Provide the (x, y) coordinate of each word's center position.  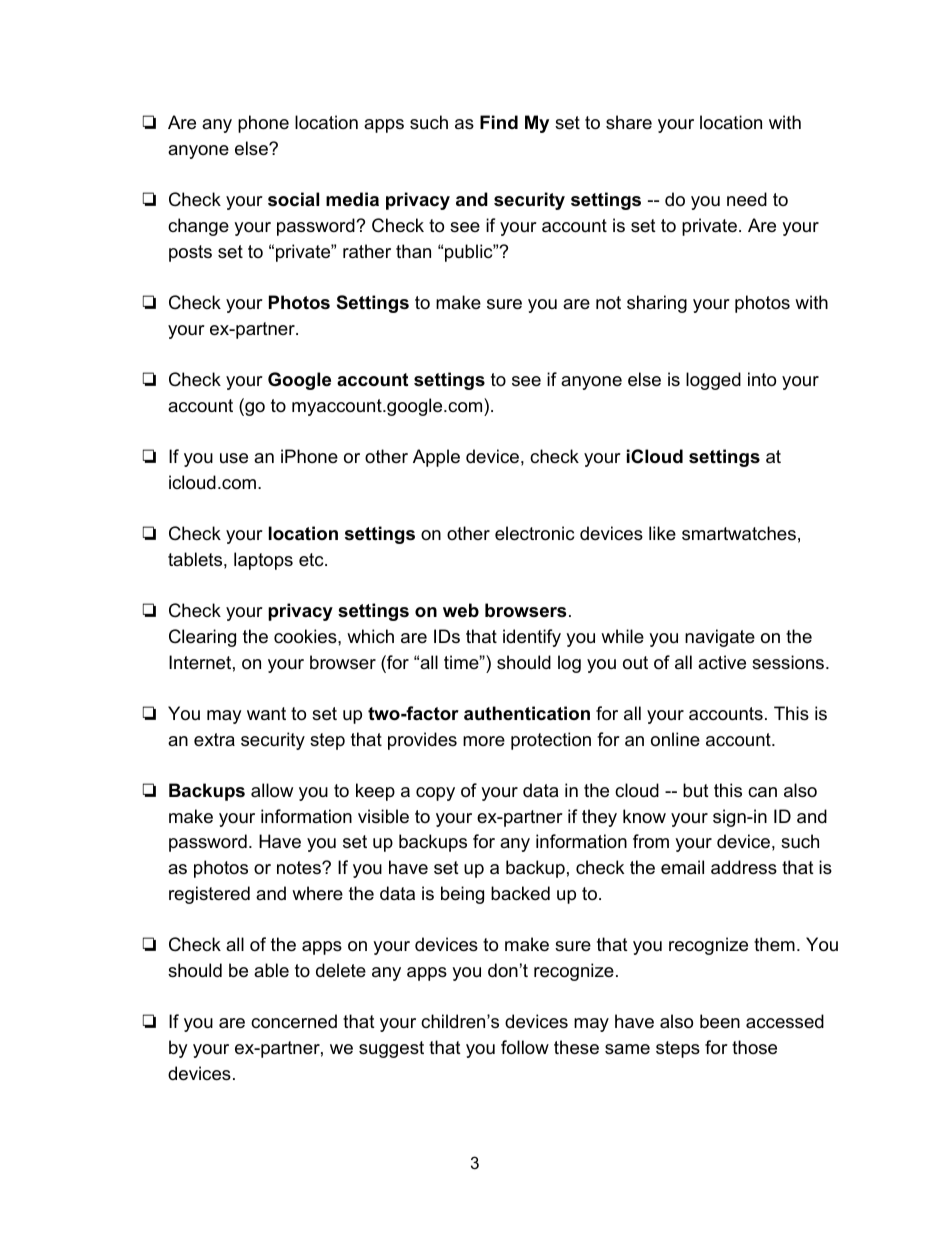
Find (499, 122)
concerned (294, 1021)
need (747, 199)
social (293, 199)
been (720, 1021)
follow (525, 1047)
